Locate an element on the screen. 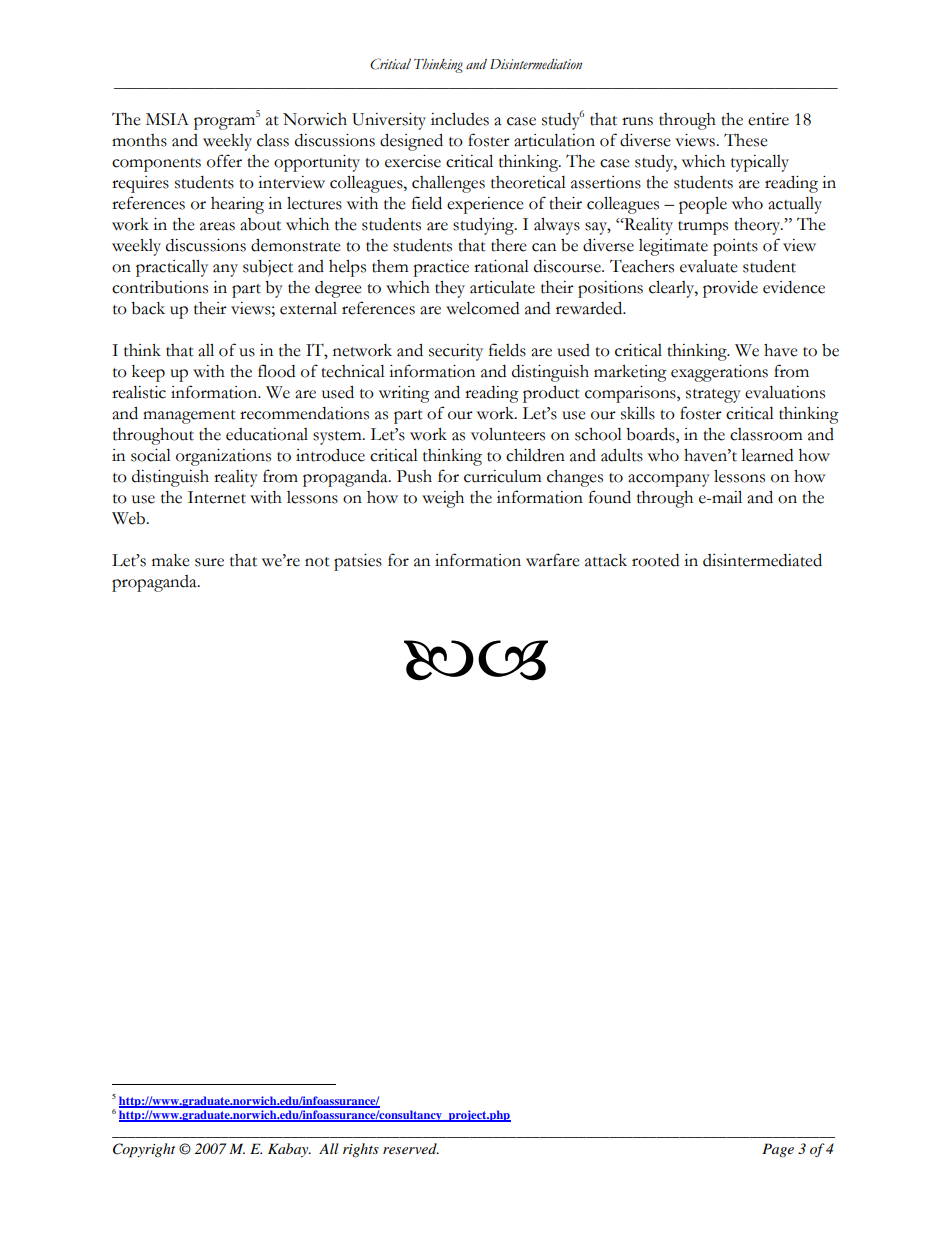 The height and width of the screenshot is (1233, 952). includes is located at coordinates (460, 119).
